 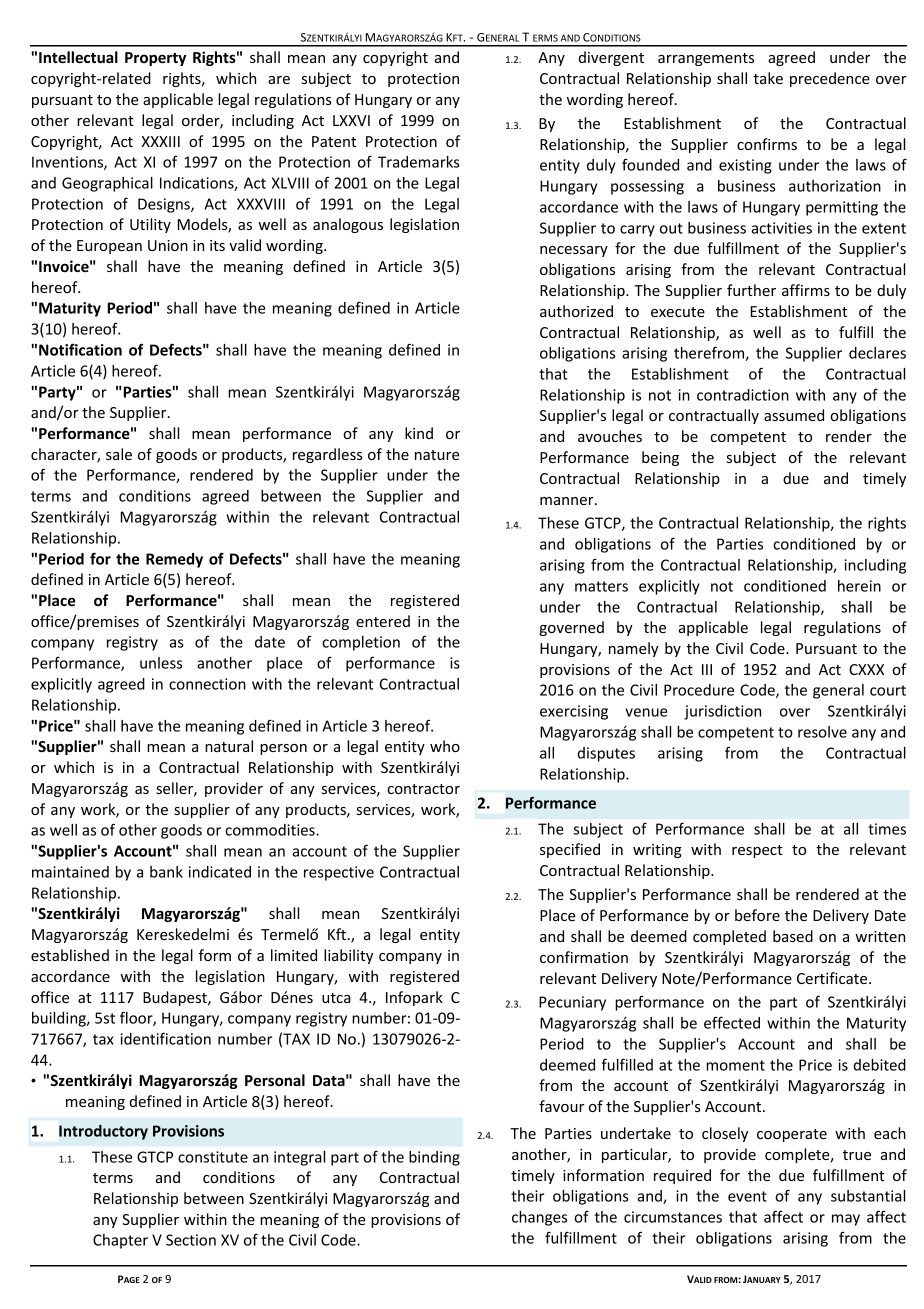 I want to click on changes, so click(x=539, y=1218).
